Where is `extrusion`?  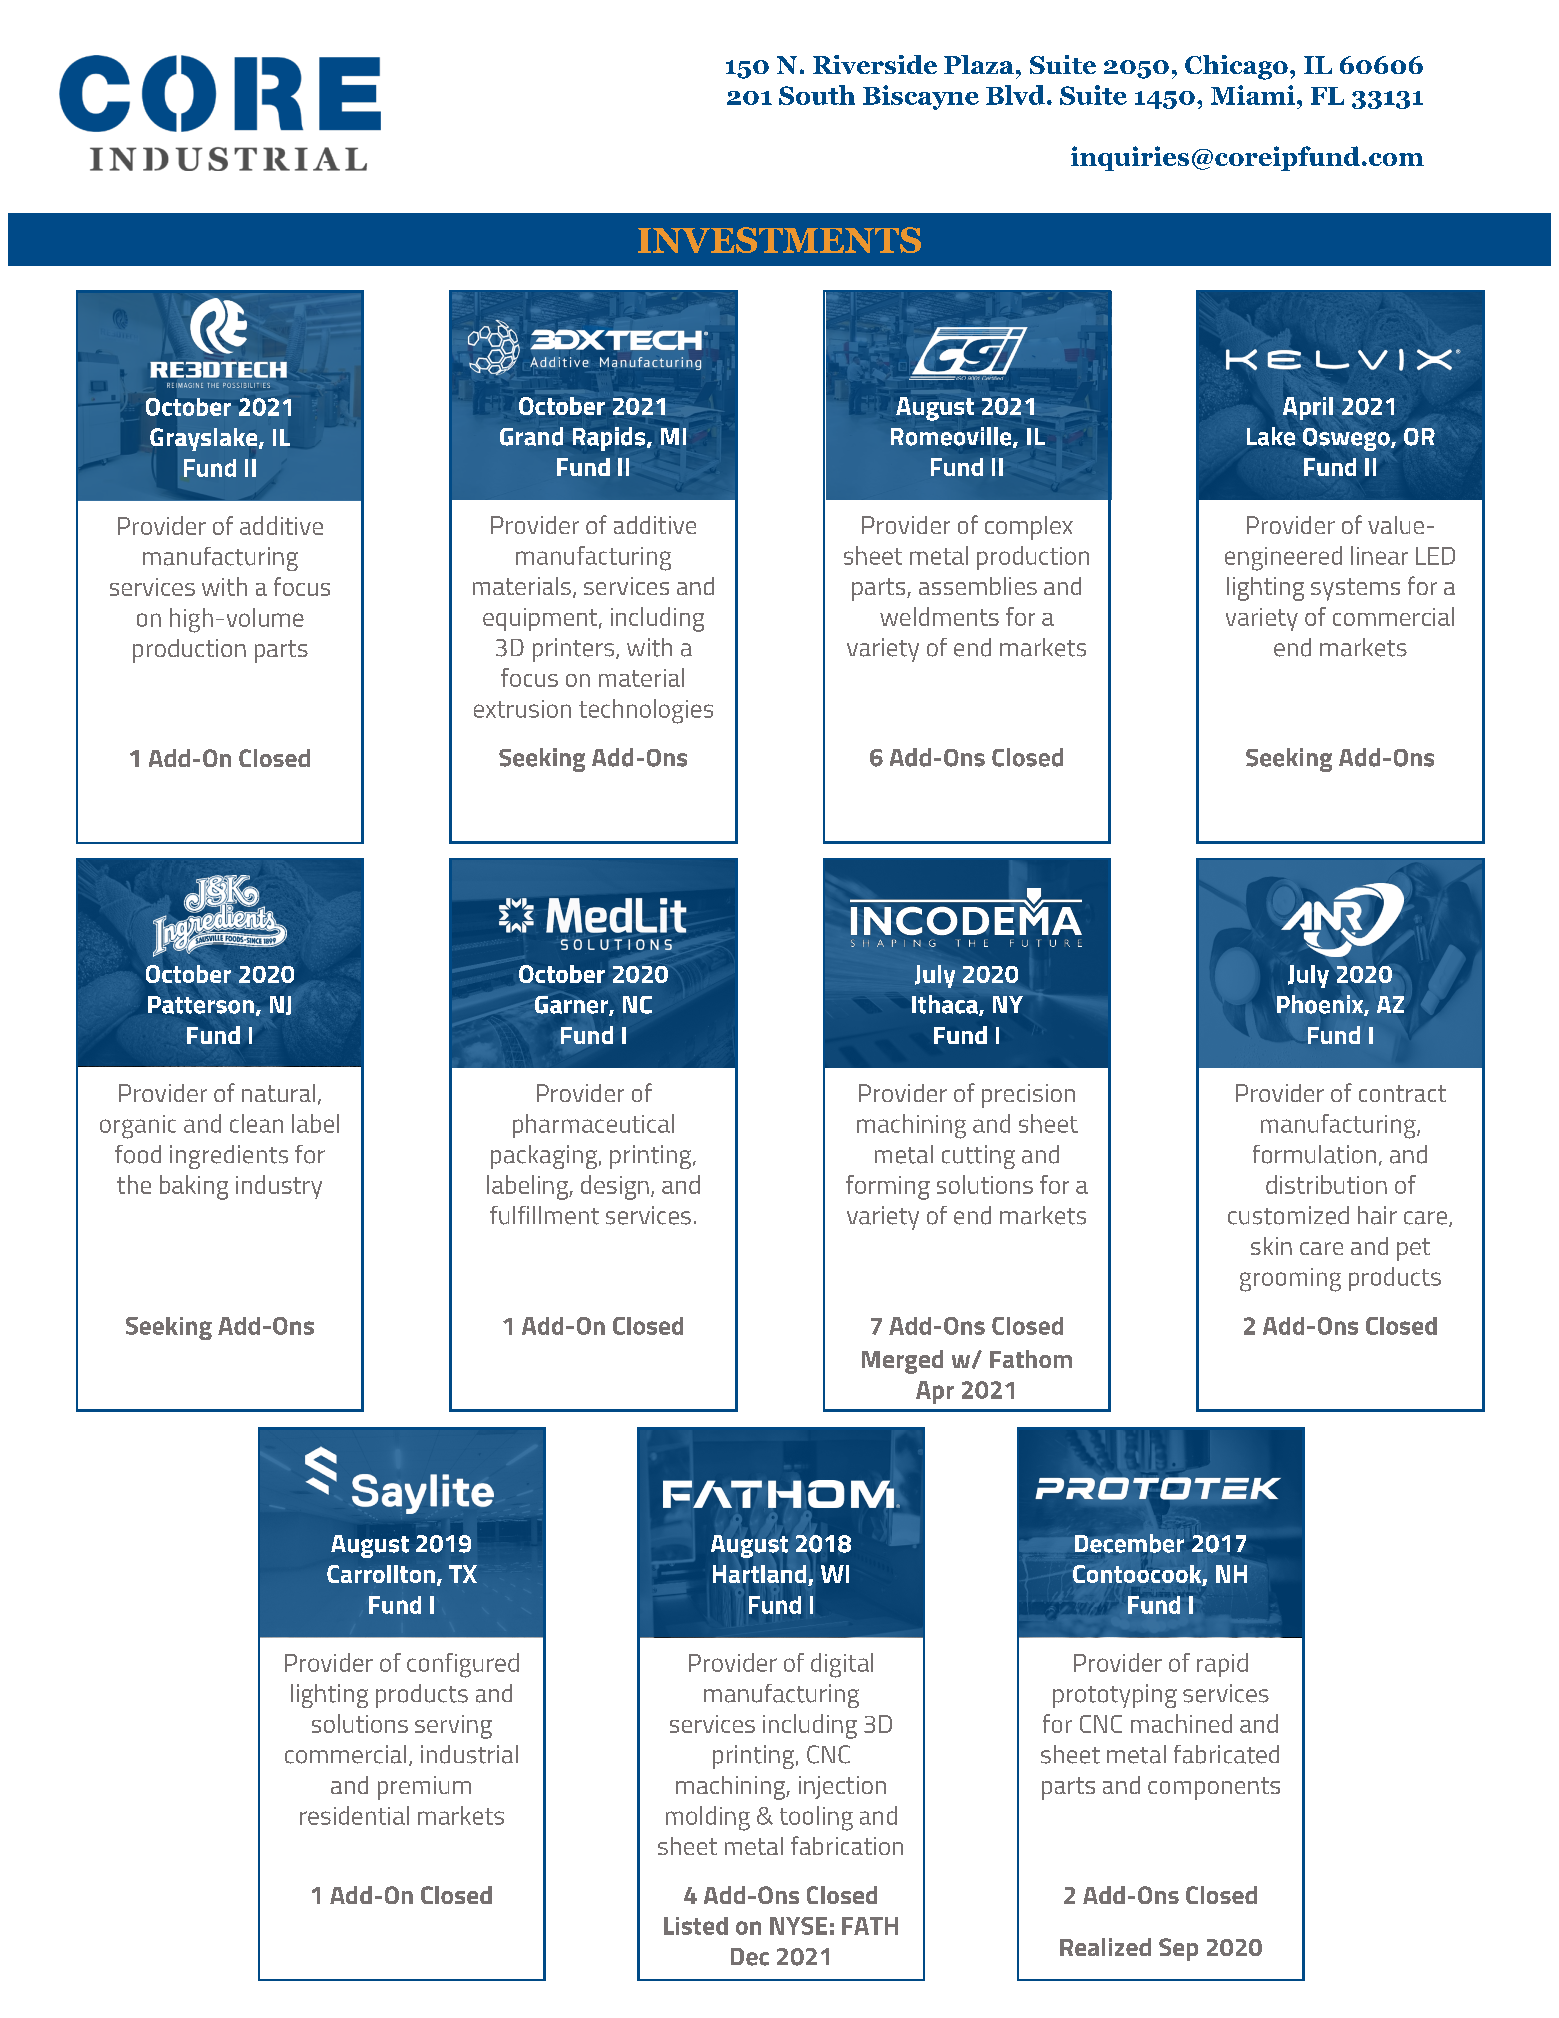 extrusion is located at coordinates (522, 709).
